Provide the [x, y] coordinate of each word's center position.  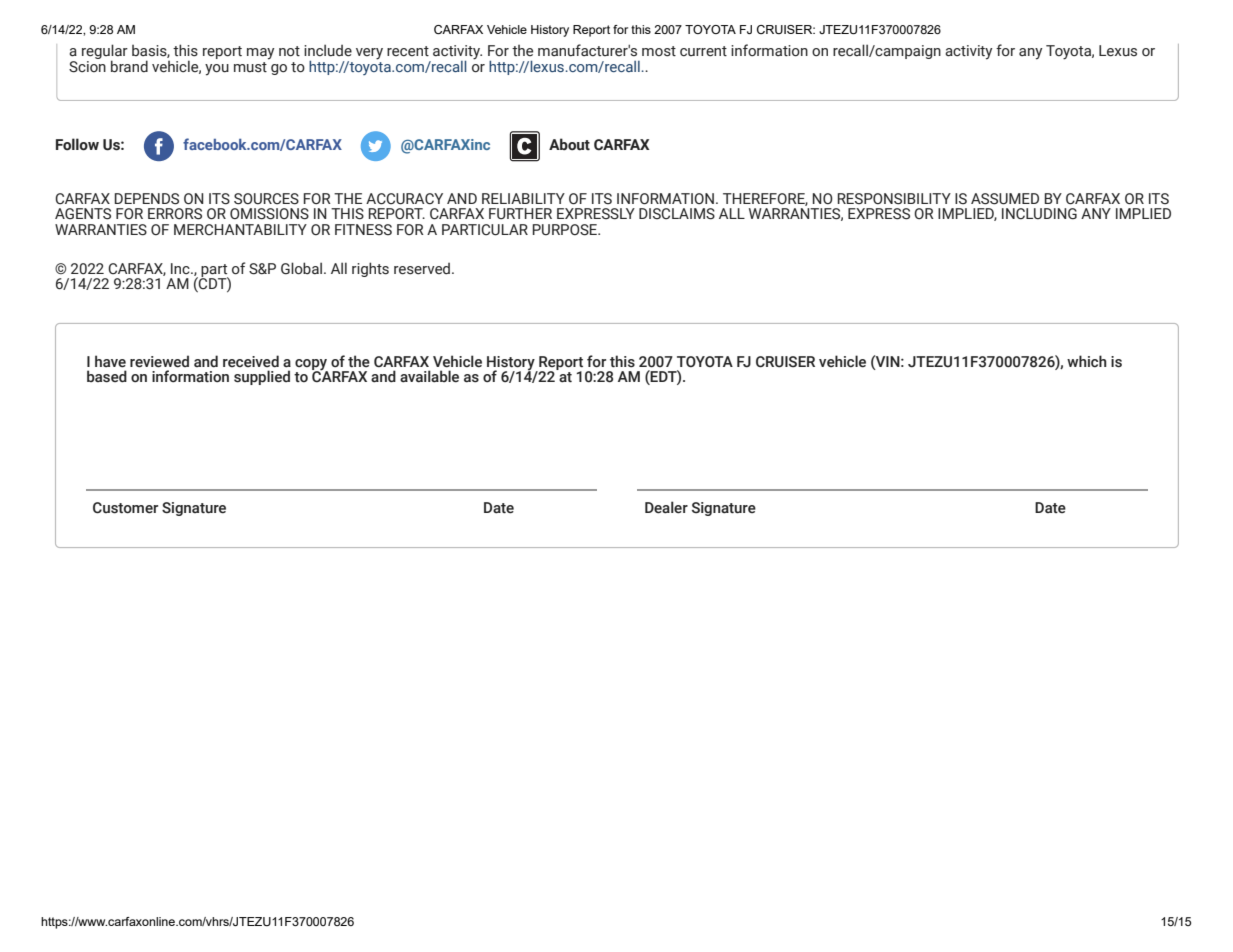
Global [303, 268]
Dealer [666, 507]
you [217, 70]
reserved [423, 269]
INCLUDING [1039, 214]
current [703, 51]
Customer [125, 508]
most [659, 51]
